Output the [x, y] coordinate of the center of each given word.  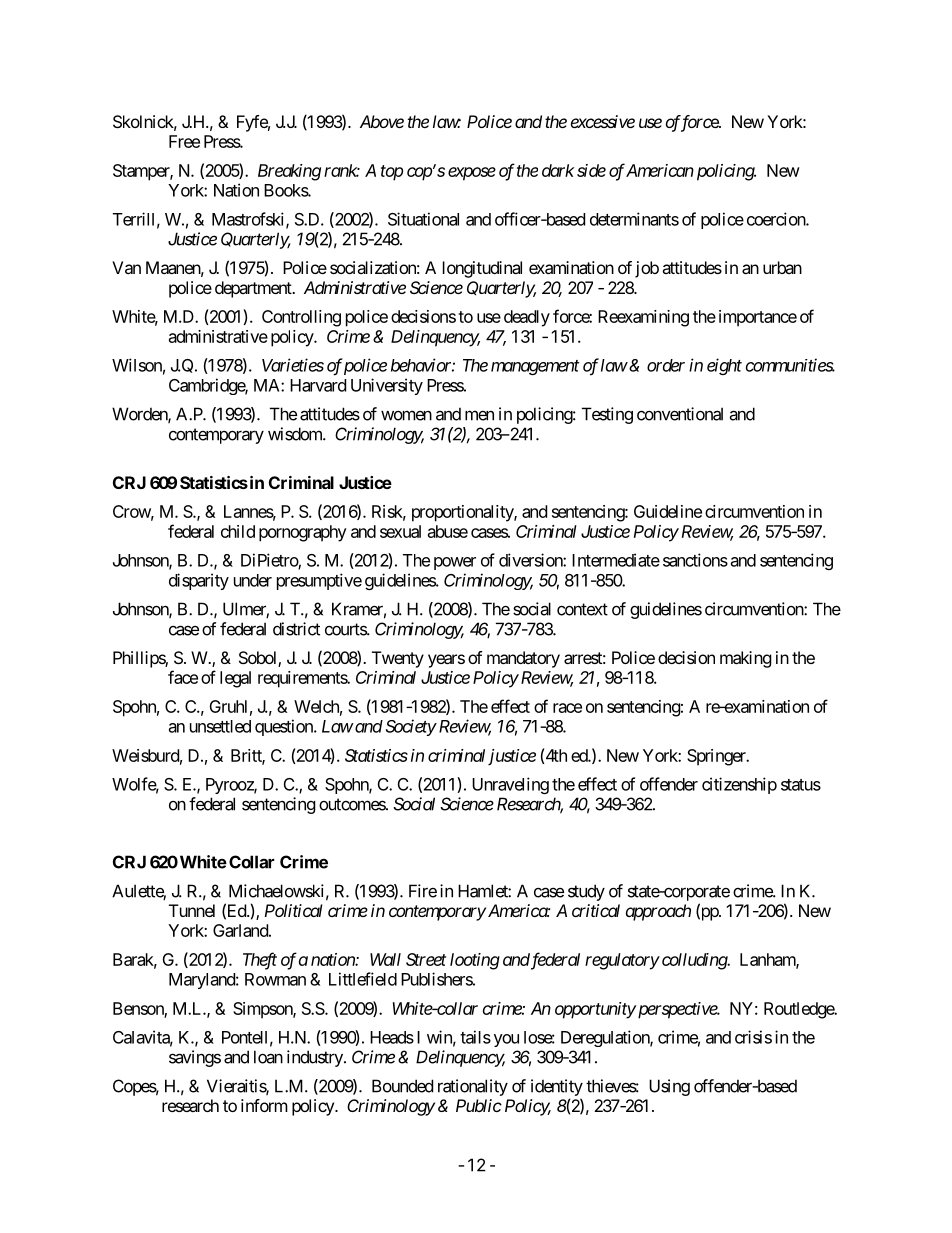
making [746, 659]
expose [472, 174]
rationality [473, 1087]
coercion [777, 219]
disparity [199, 581]
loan [268, 1057]
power [455, 563]
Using [669, 1087]
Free [184, 141]
